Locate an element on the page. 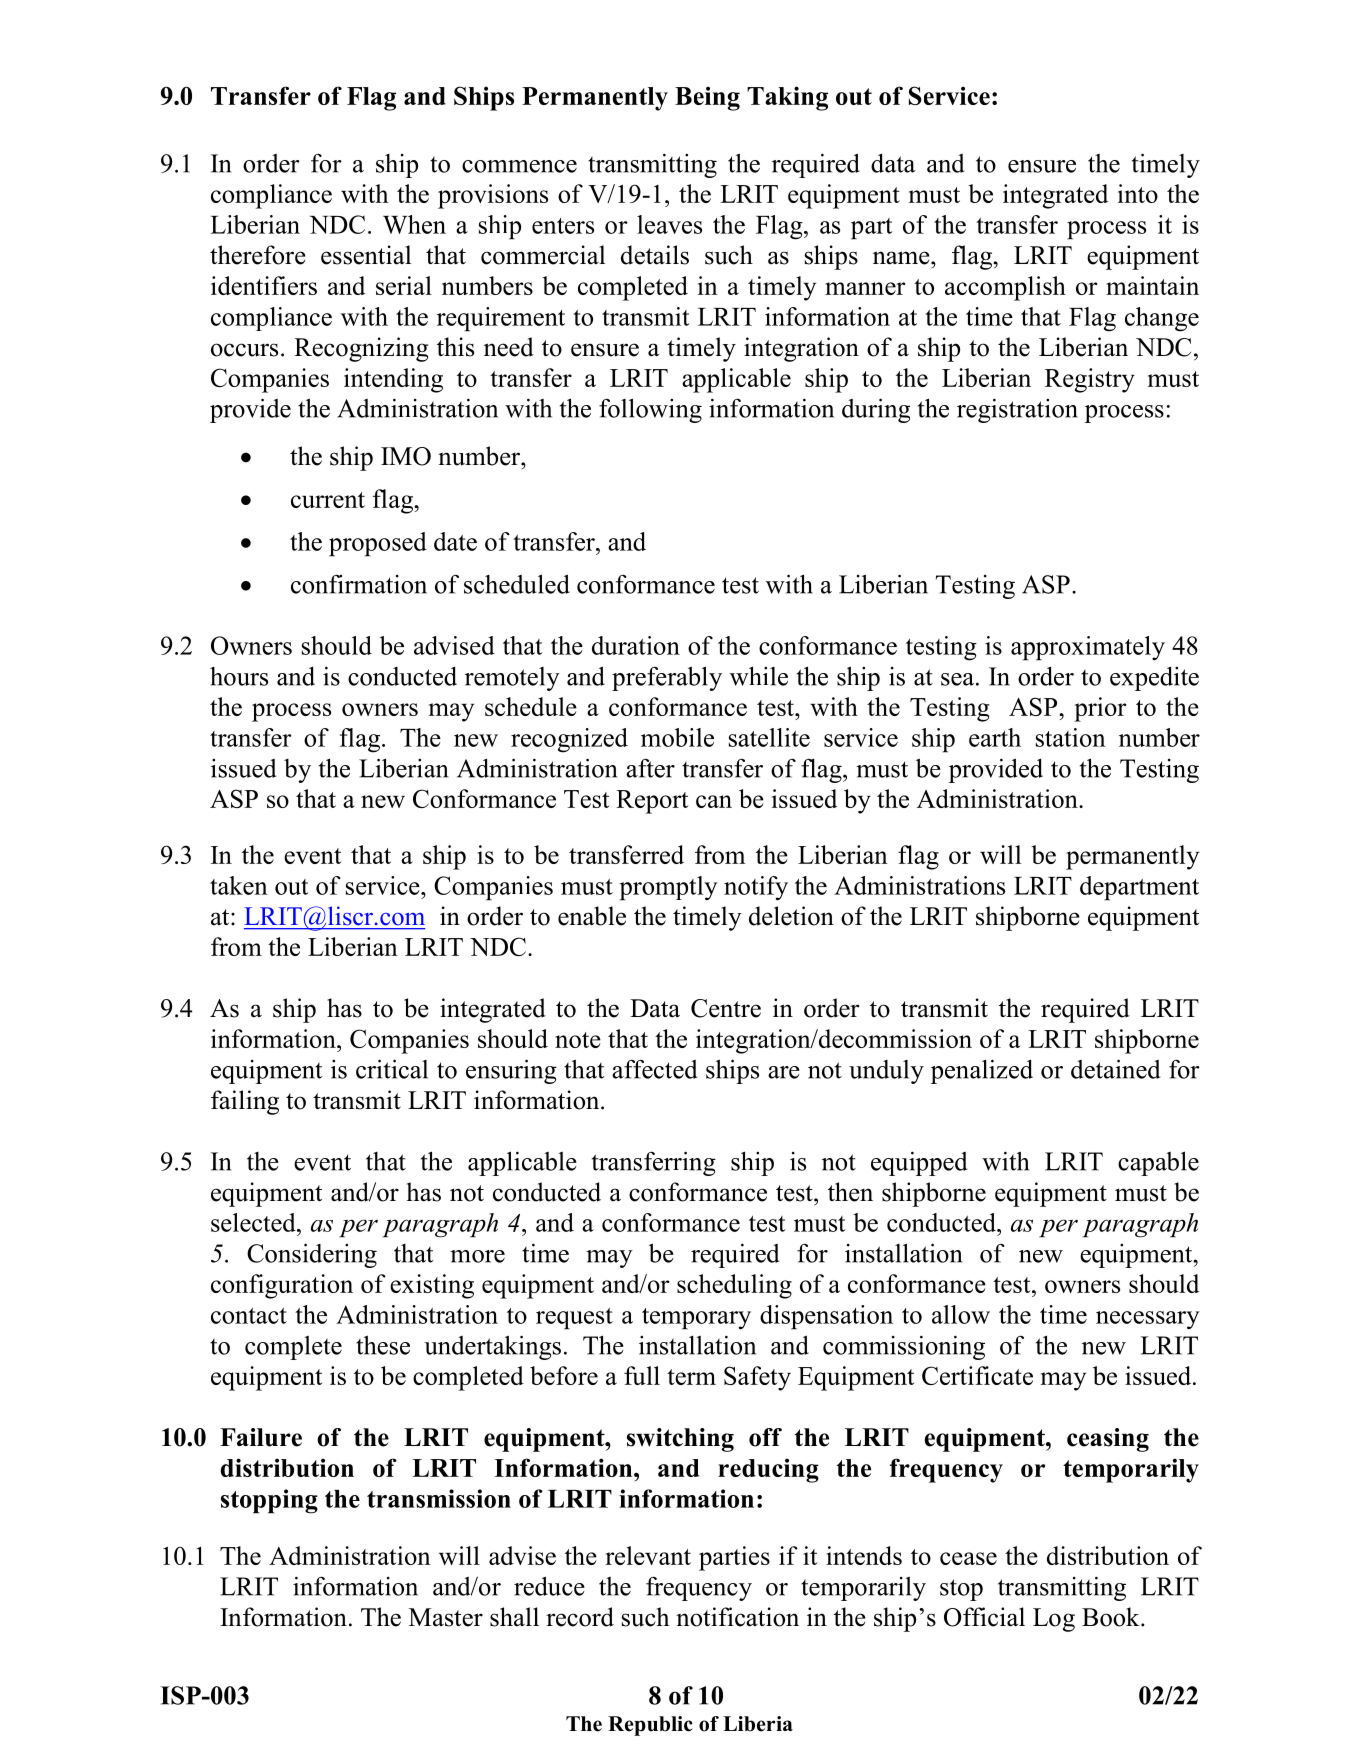  Republic is located at coordinates (650, 1726).
